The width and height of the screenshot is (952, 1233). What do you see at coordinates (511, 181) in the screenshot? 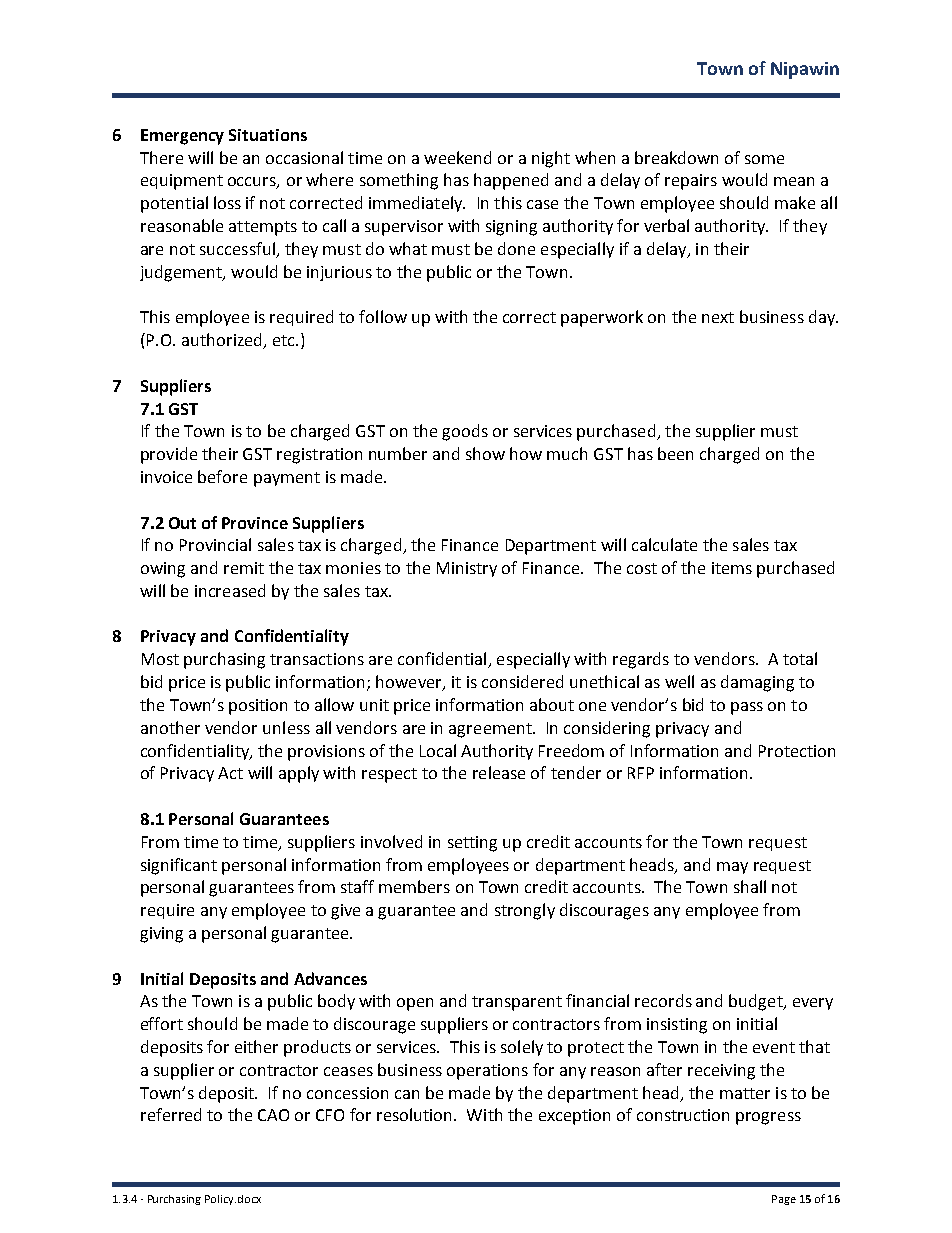
I see `happened` at bounding box center [511, 181].
